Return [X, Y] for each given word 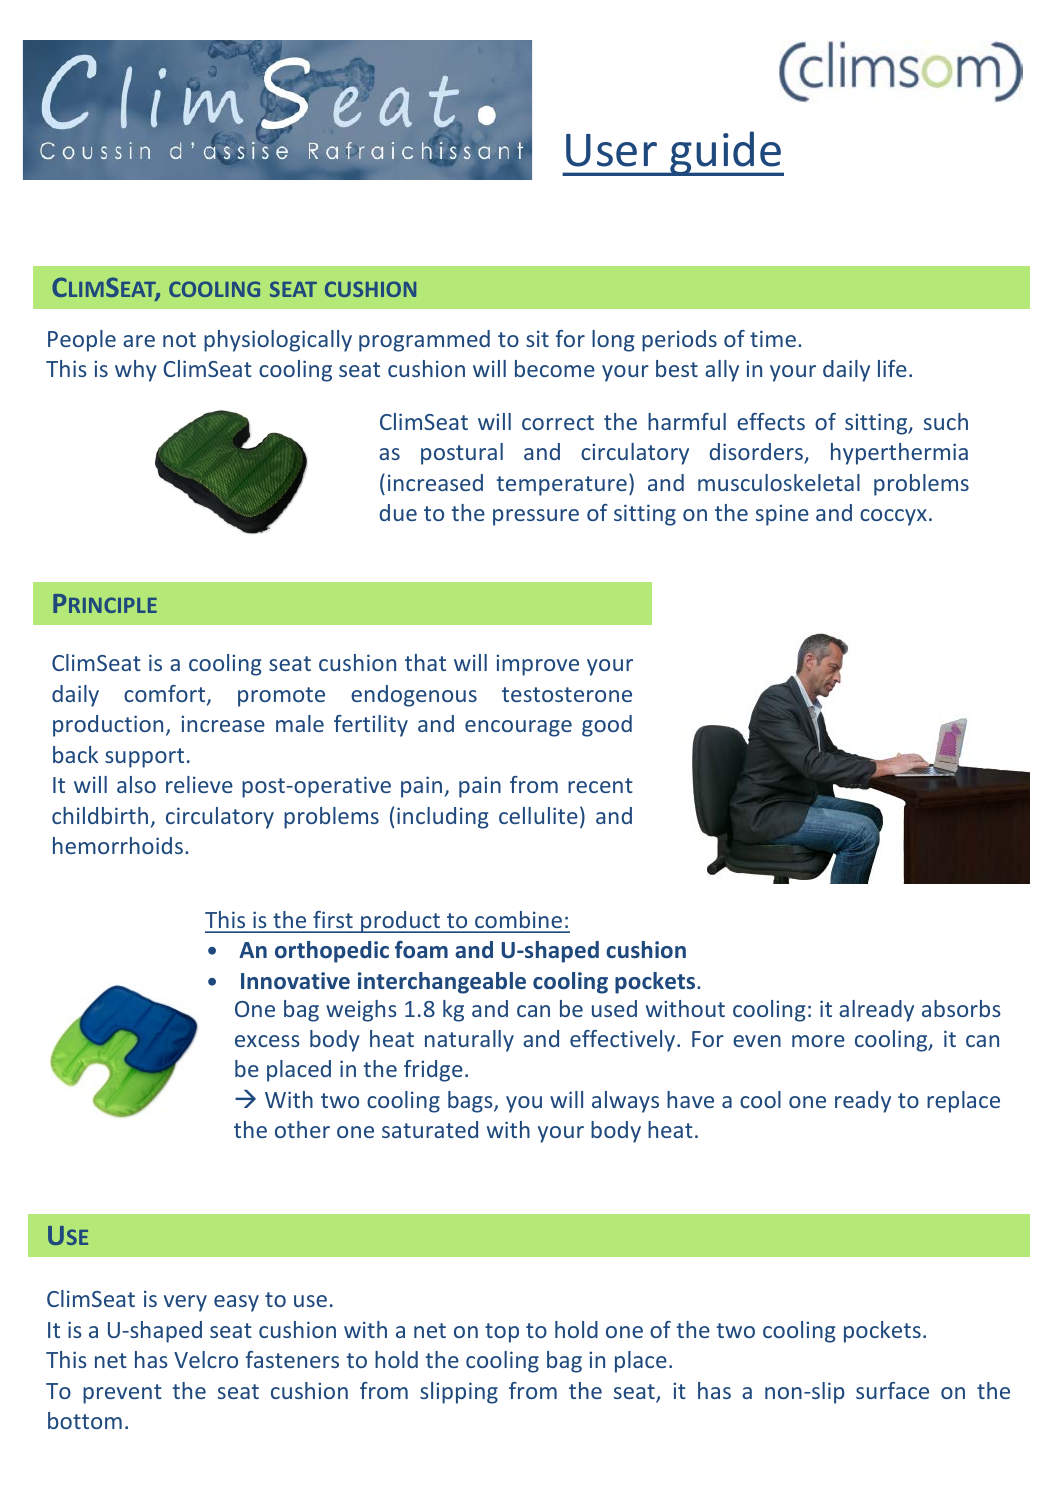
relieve [199, 784]
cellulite [538, 815]
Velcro [206, 1359]
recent [600, 785]
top [502, 1333]
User [611, 150]
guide [726, 153]
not [179, 339]
